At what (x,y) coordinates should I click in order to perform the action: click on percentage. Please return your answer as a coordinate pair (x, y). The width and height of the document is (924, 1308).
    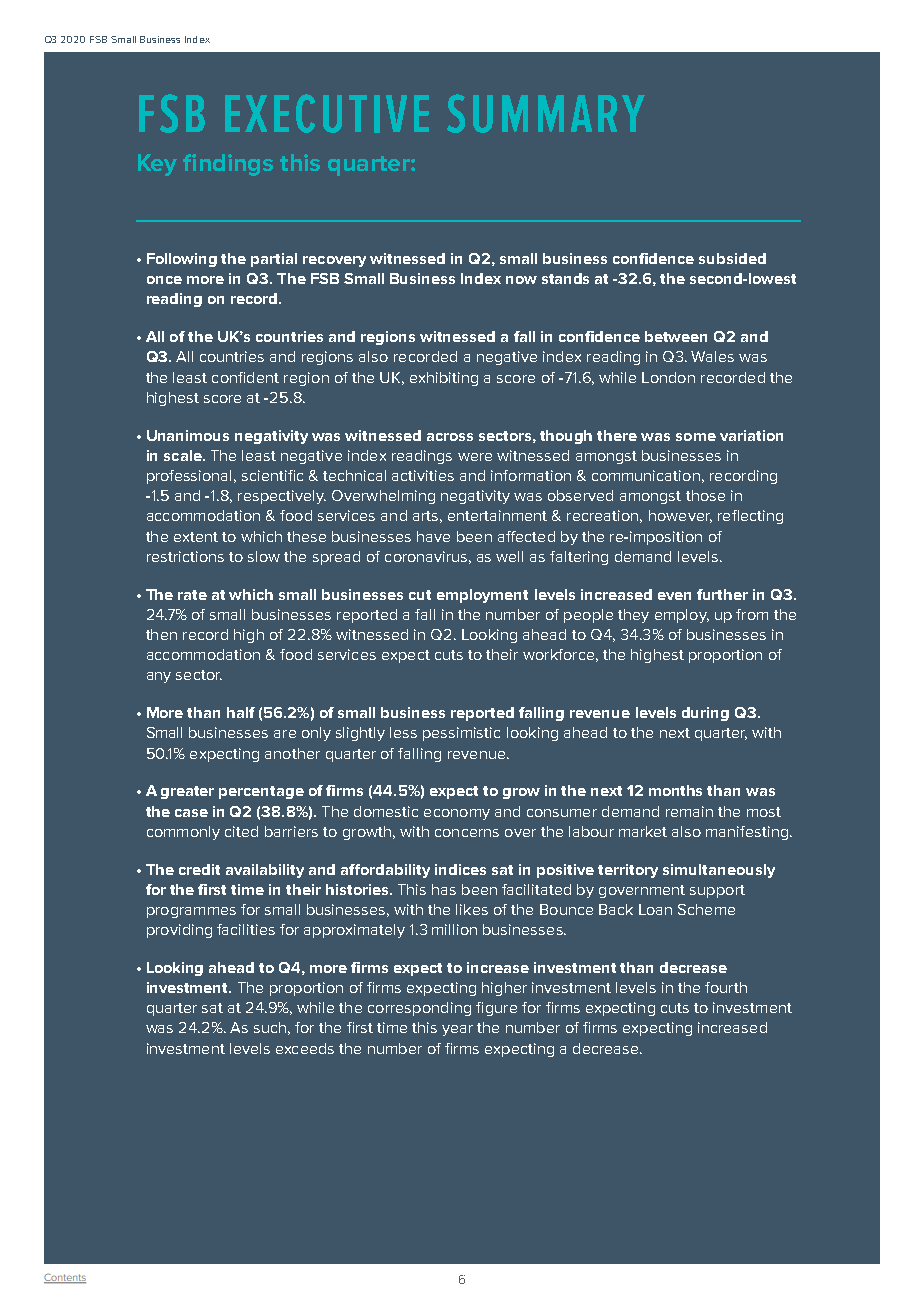
    Looking at the image, I should click on (261, 792).
